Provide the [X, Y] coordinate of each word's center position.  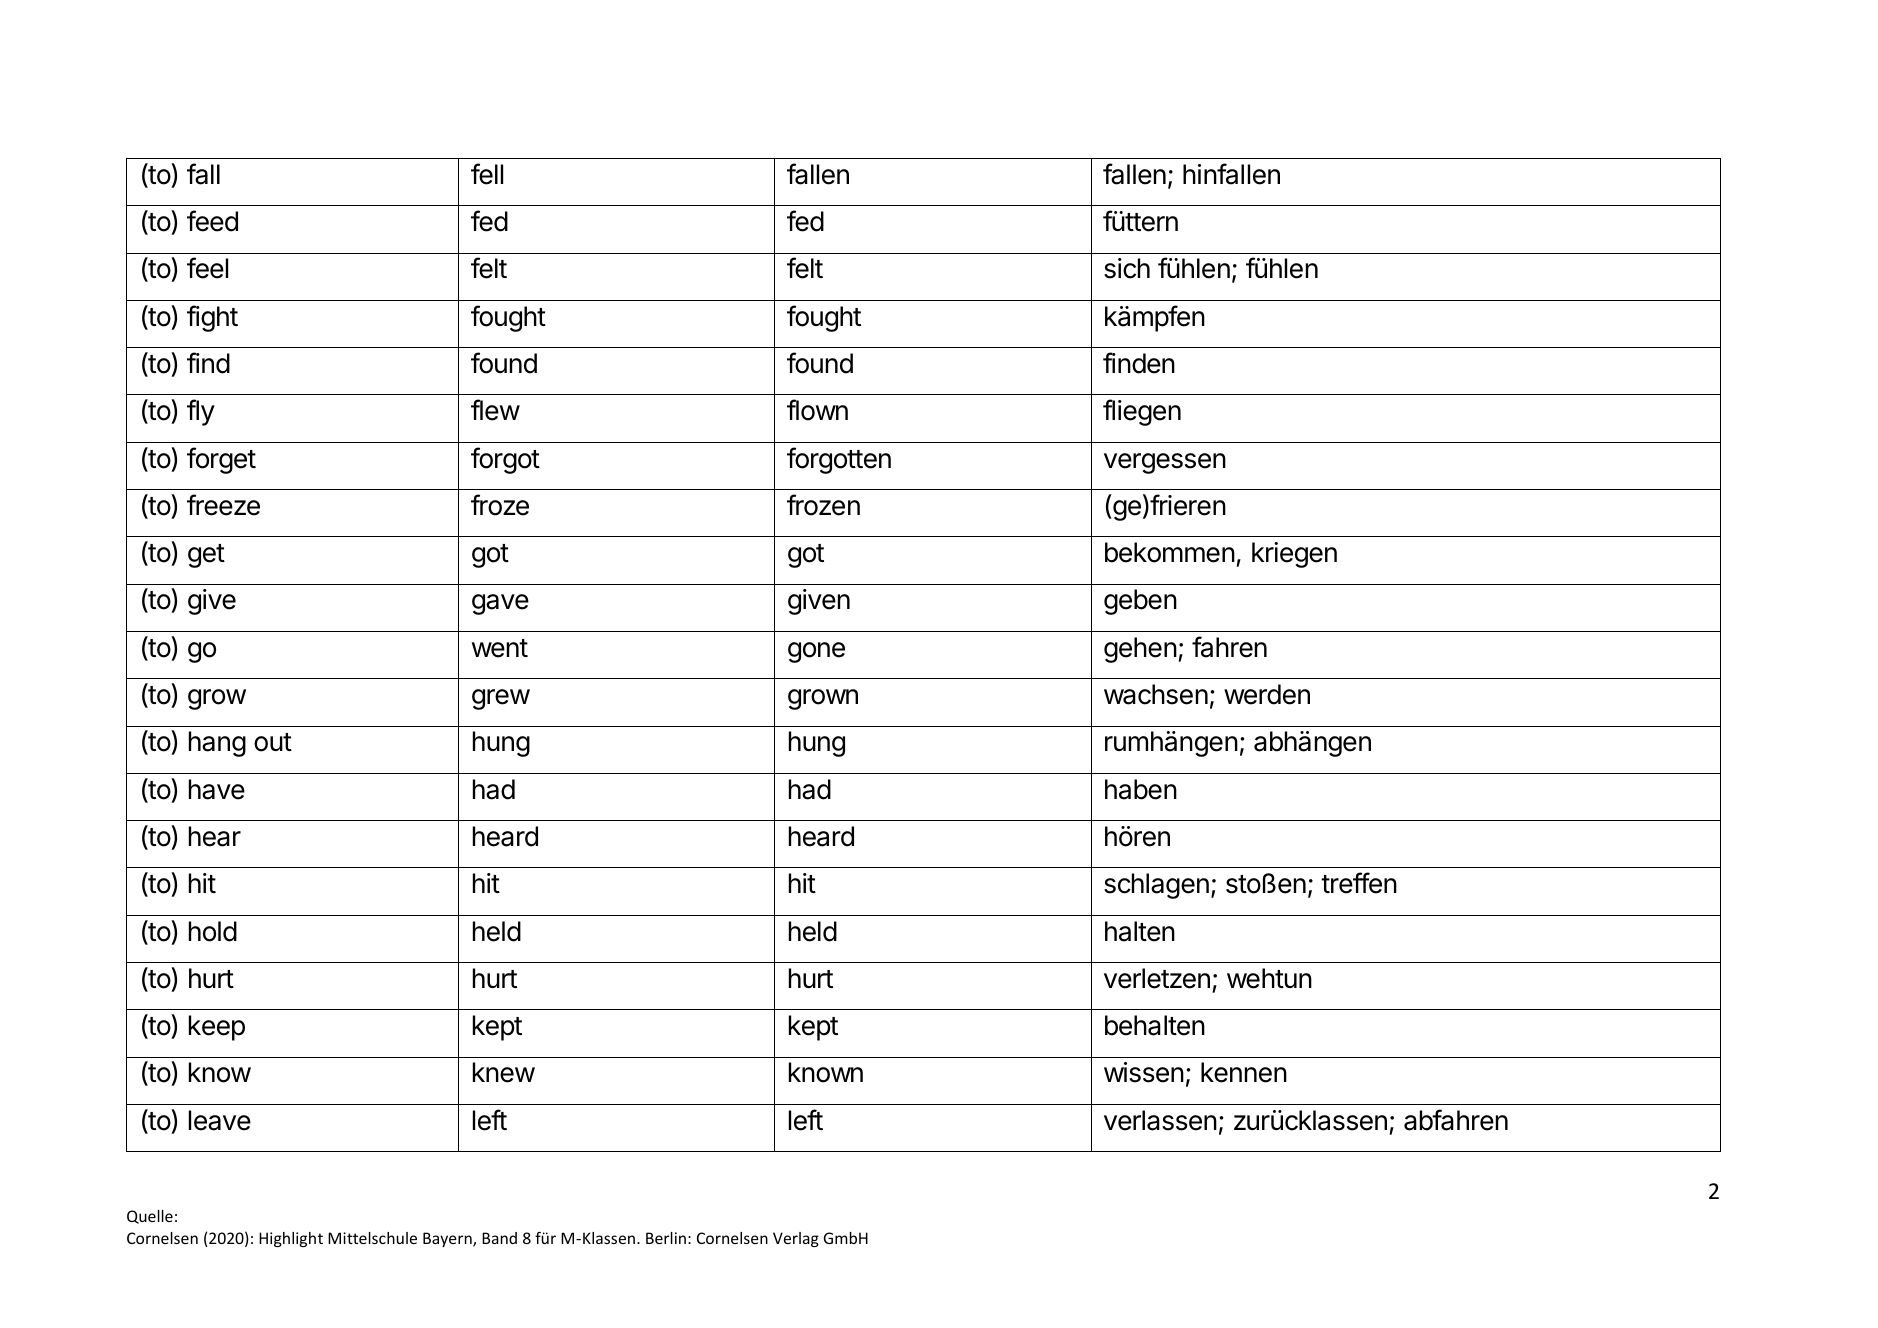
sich [1127, 268]
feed [212, 221]
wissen [1144, 1072]
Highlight [291, 1239]
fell [487, 174]
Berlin [666, 1238]
